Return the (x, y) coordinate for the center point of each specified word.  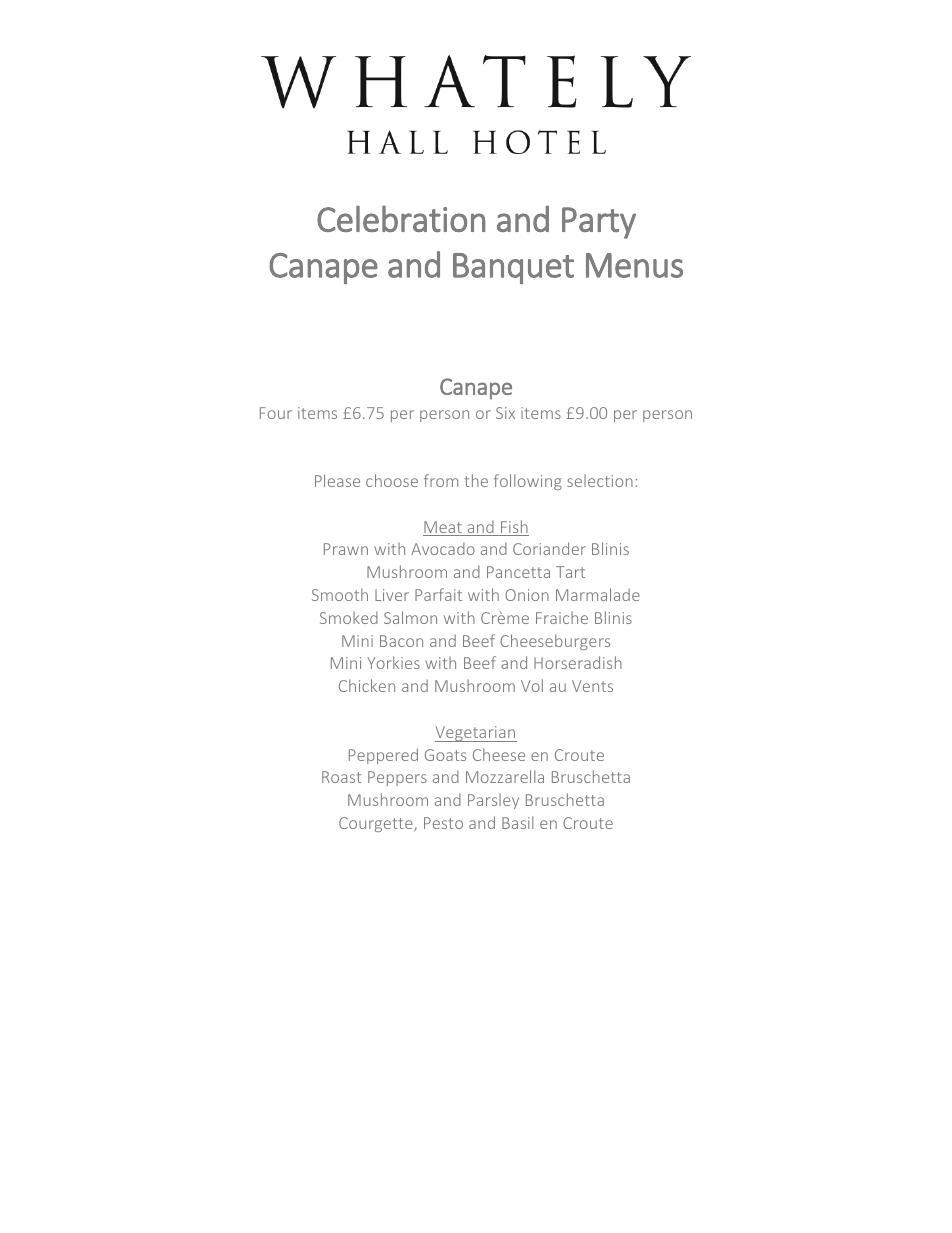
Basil (517, 822)
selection (600, 480)
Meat (443, 528)
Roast (342, 777)
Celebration (401, 219)
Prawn (346, 549)
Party (599, 223)
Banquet (513, 268)
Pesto (443, 823)
